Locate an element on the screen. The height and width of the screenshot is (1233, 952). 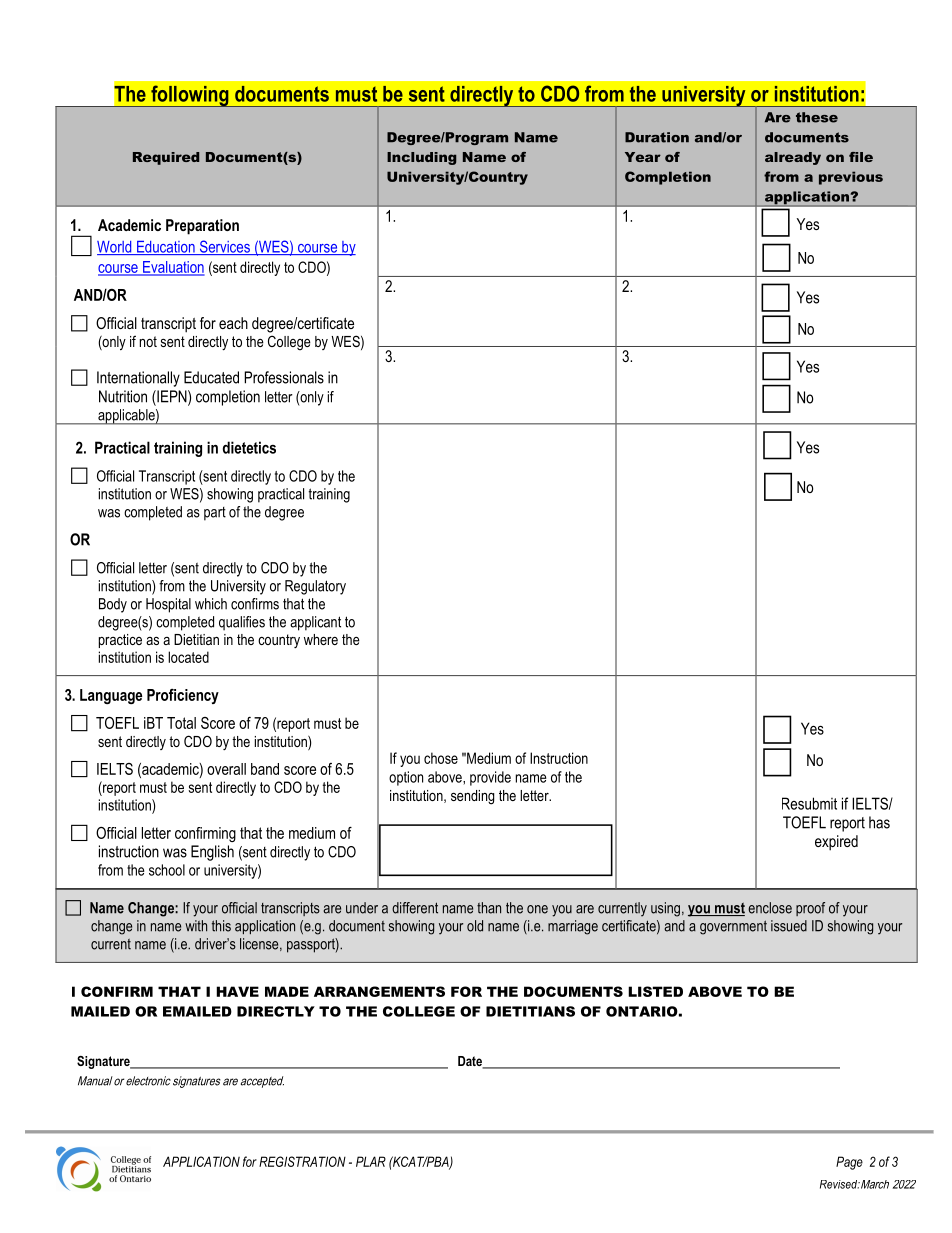
Date is located at coordinates (471, 1062).
